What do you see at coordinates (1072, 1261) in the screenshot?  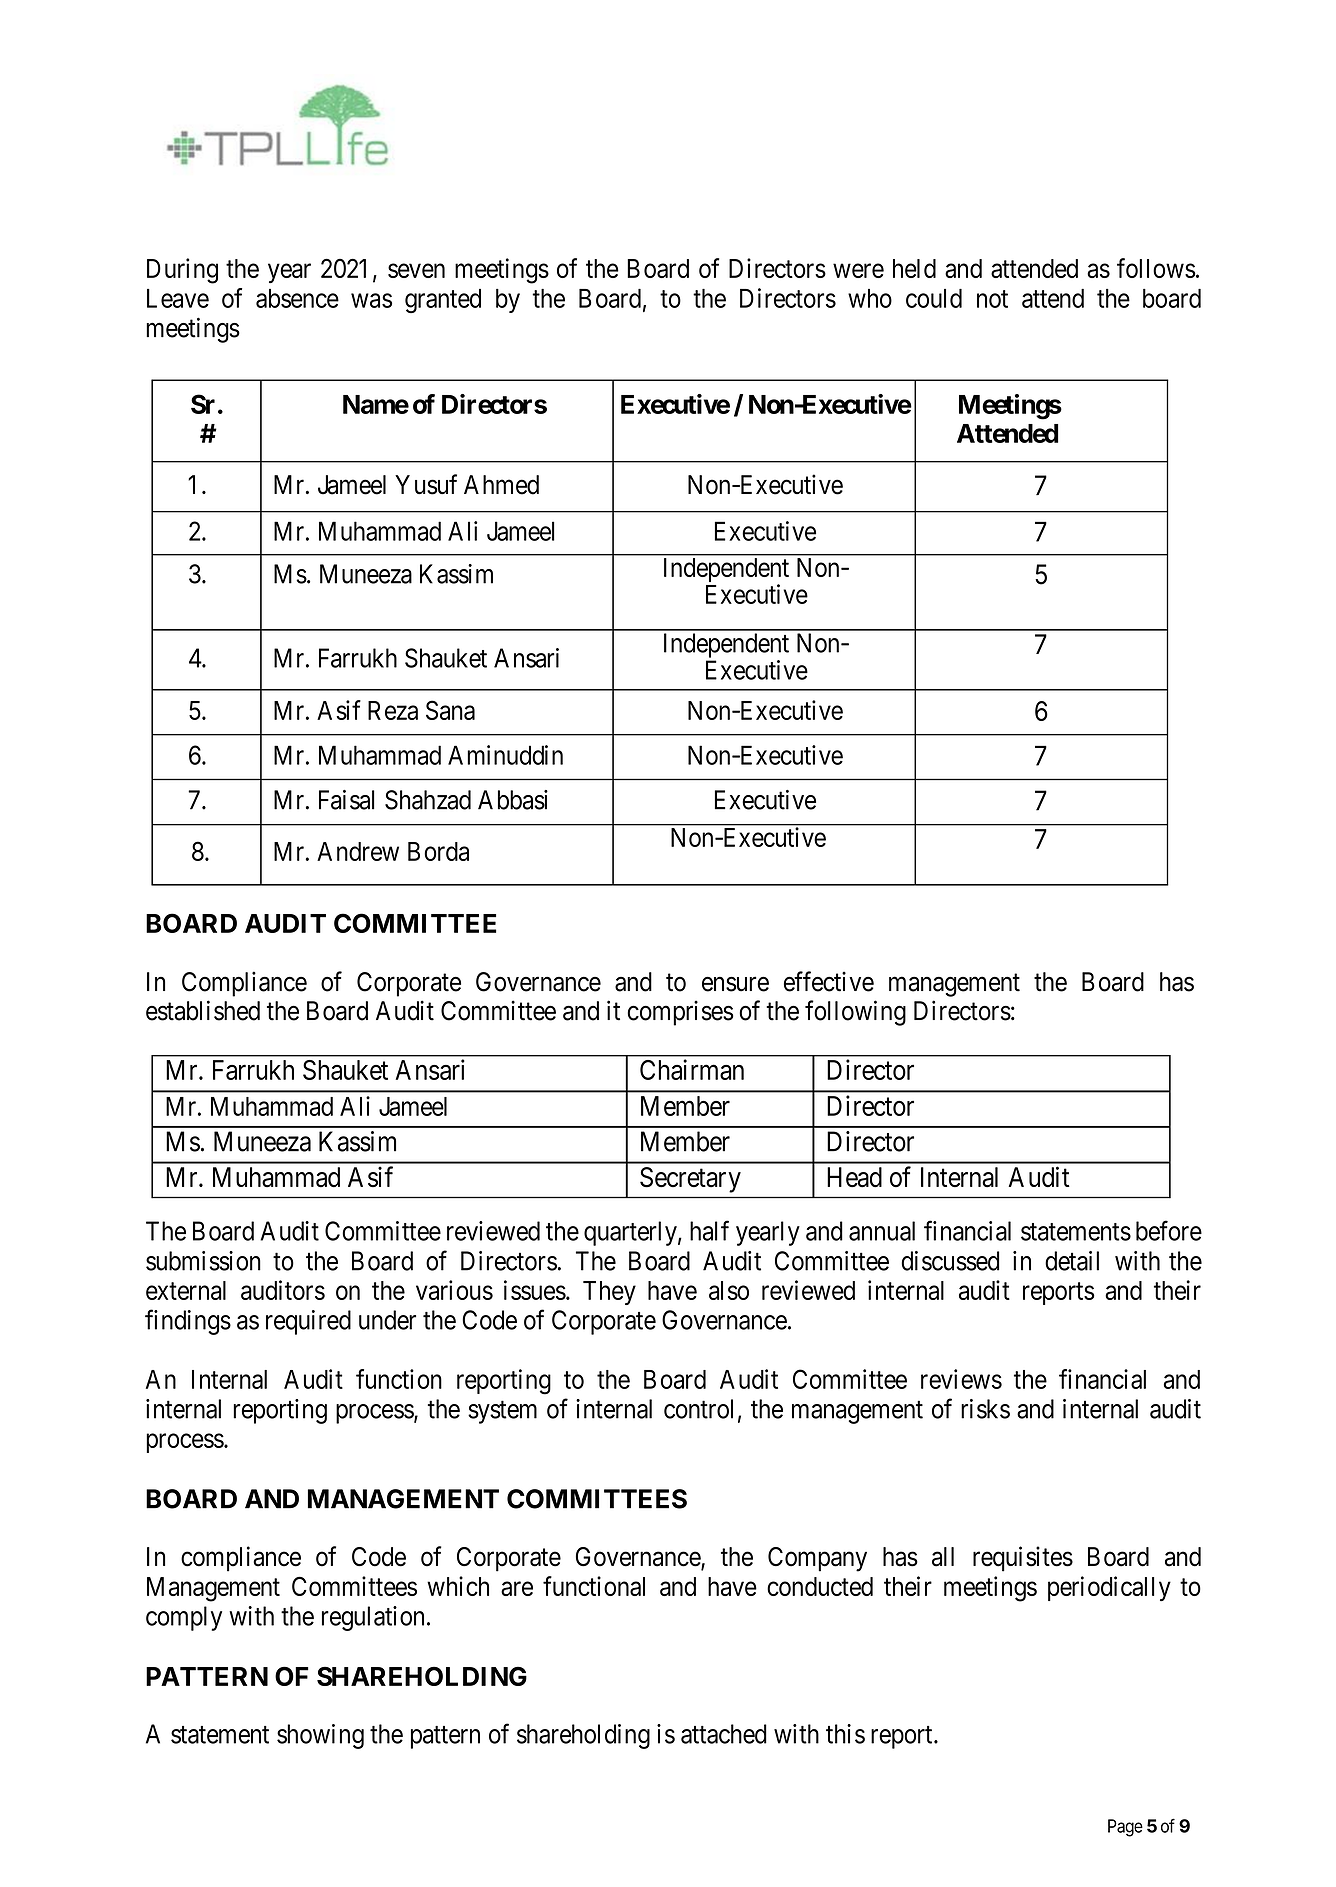 I see `detail` at bounding box center [1072, 1261].
